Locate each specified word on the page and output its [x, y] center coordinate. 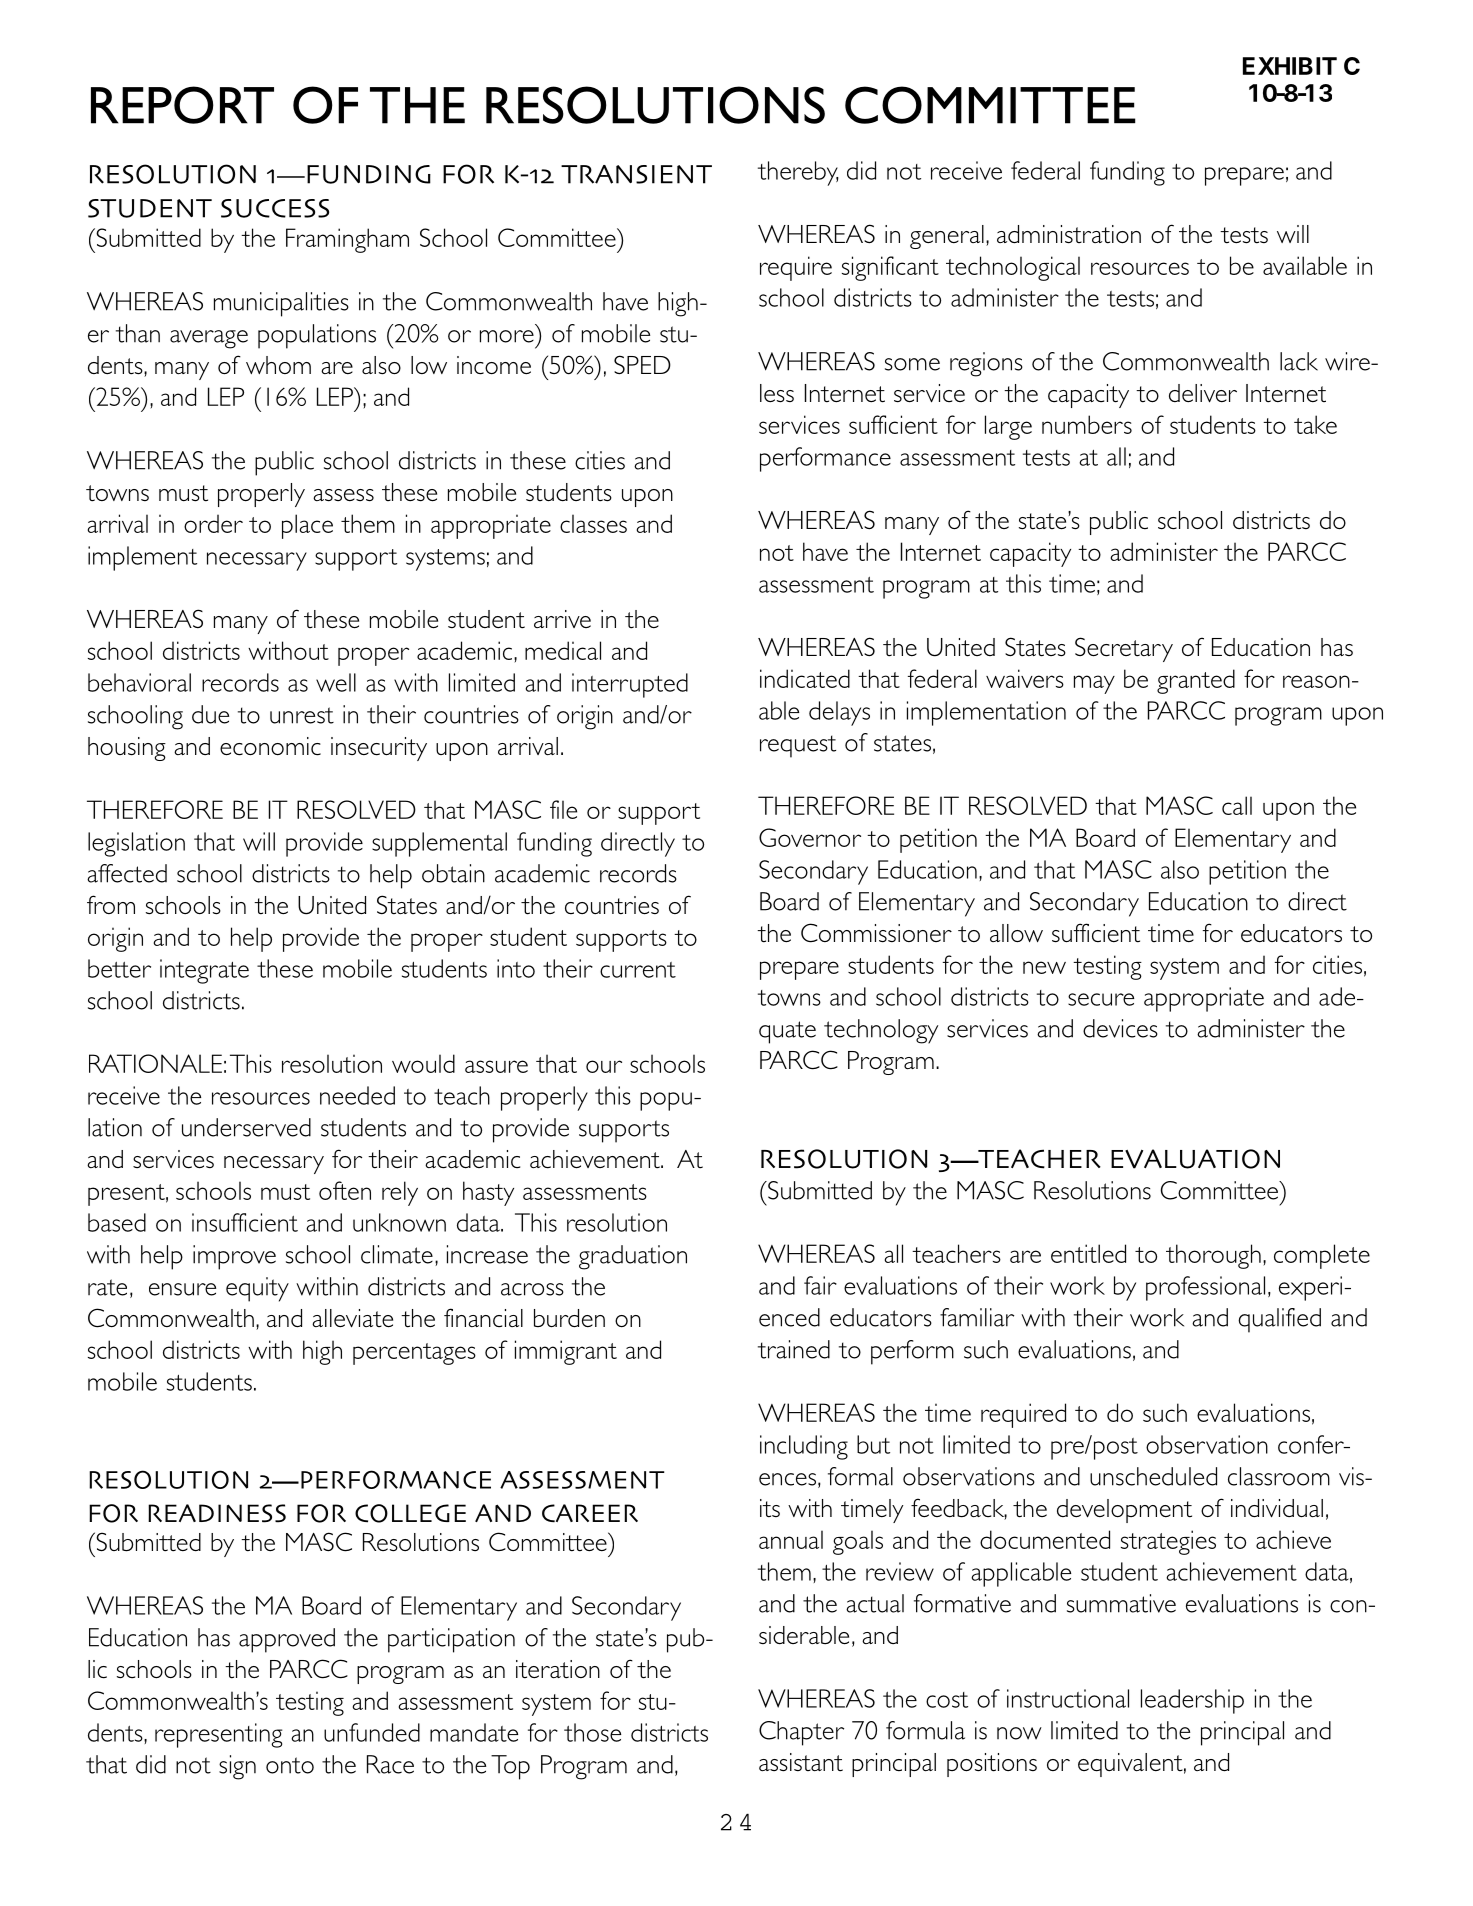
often [345, 1190]
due [210, 714]
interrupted [630, 685]
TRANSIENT [636, 174]
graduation [633, 1257]
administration [1069, 234]
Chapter [801, 1733]
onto [290, 1765]
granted [1196, 681]
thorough [1213, 1256]
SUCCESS [275, 208]
